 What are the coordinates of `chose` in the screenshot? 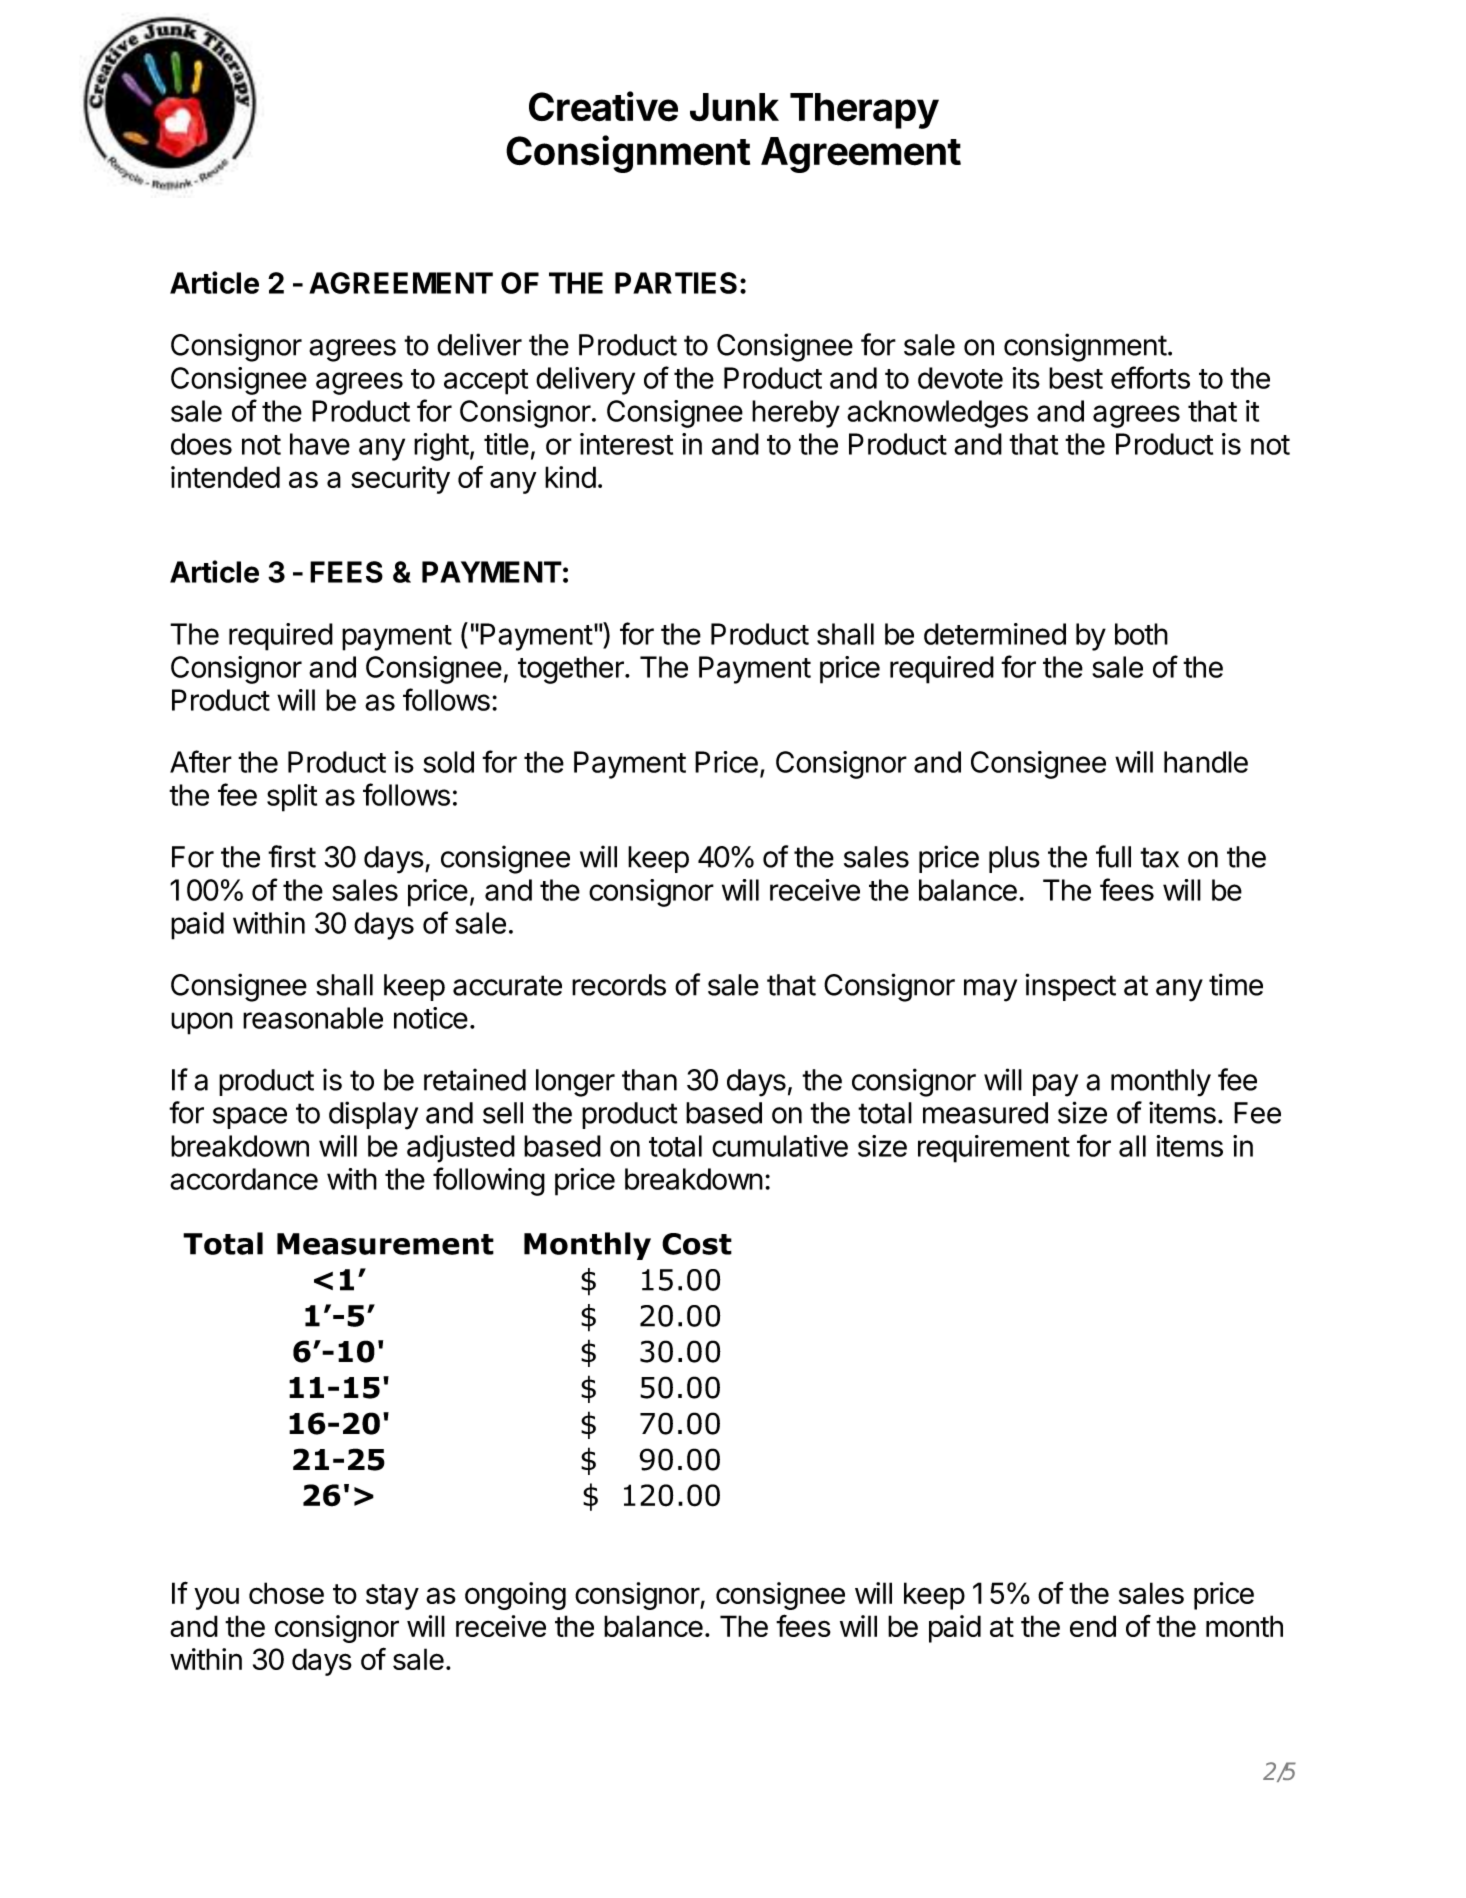 It's located at (286, 1593).
